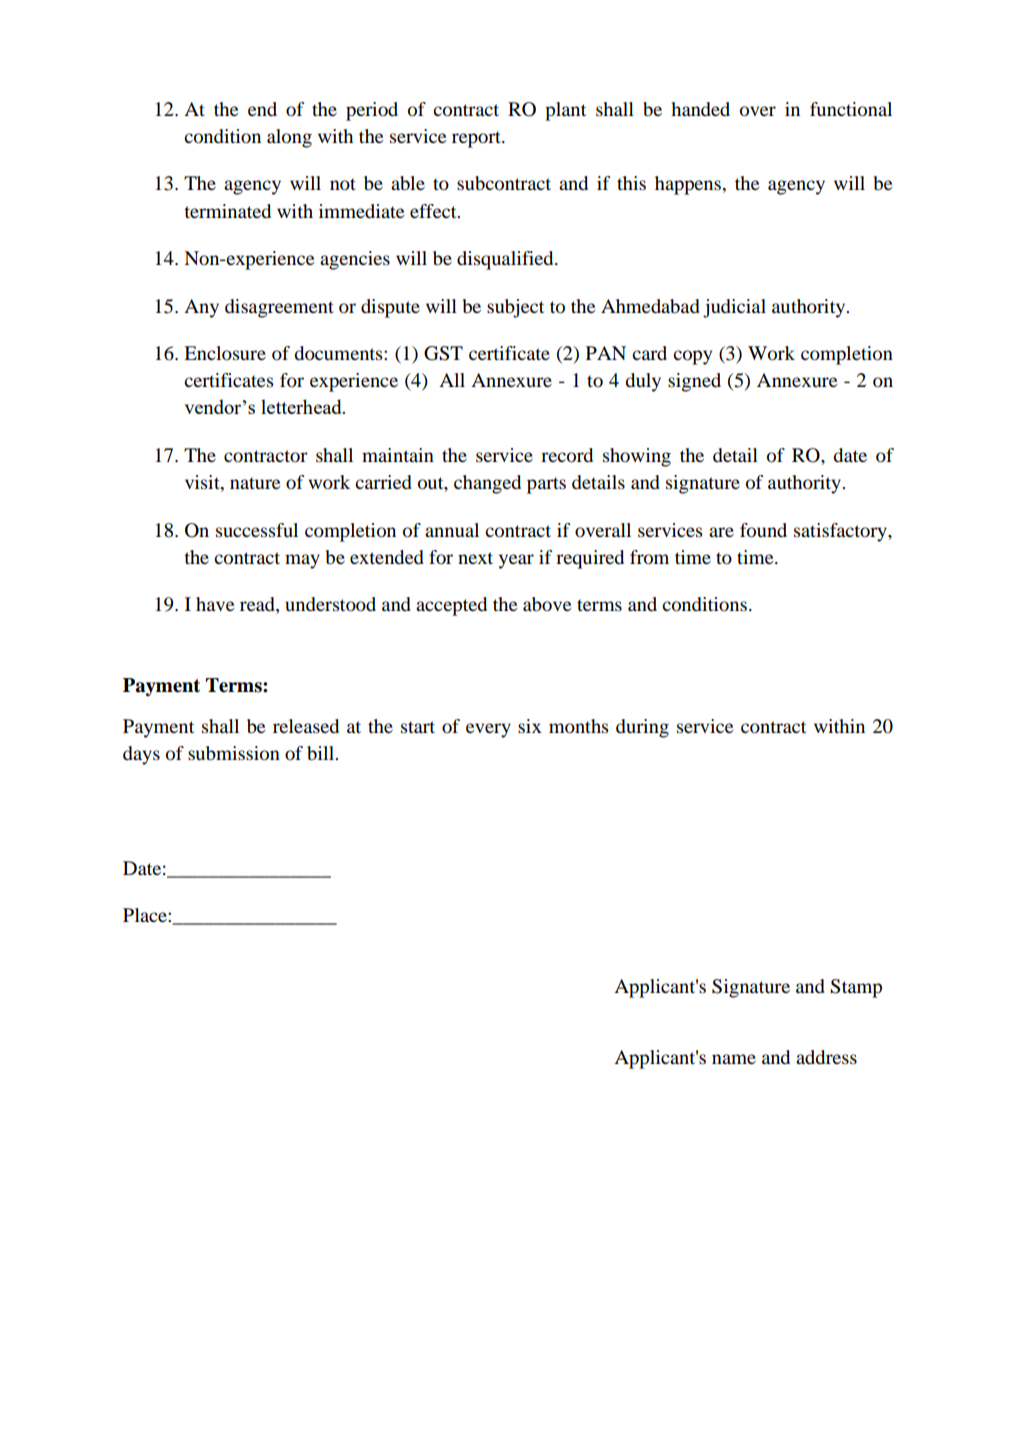 The width and height of the document is (1016, 1437). What do you see at coordinates (234, 753) in the document?
I see `submission` at bounding box center [234, 753].
